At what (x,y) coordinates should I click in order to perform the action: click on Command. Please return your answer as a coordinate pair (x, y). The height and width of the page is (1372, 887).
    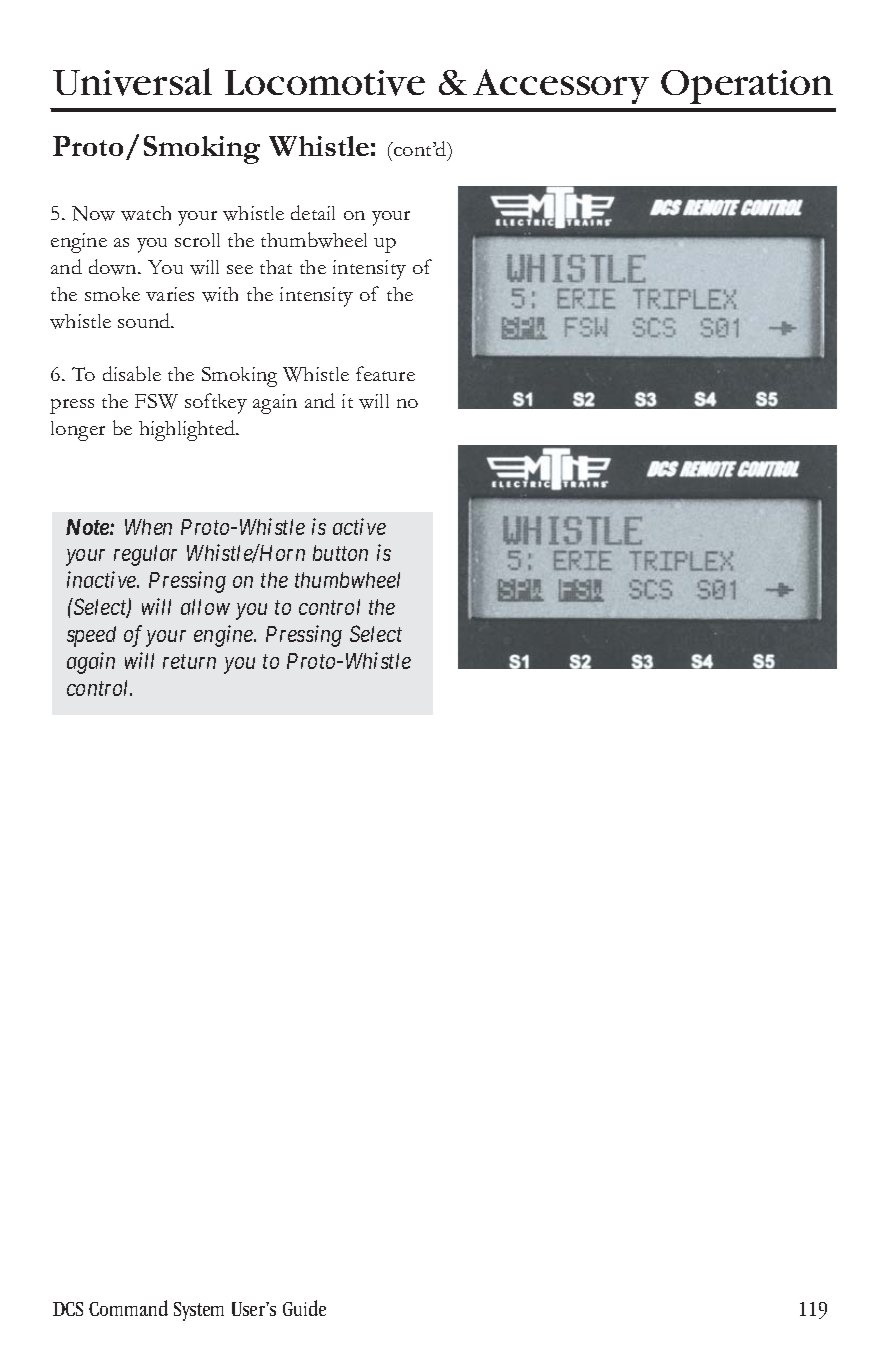
    Looking at the image, I should click on (128, 1308).
